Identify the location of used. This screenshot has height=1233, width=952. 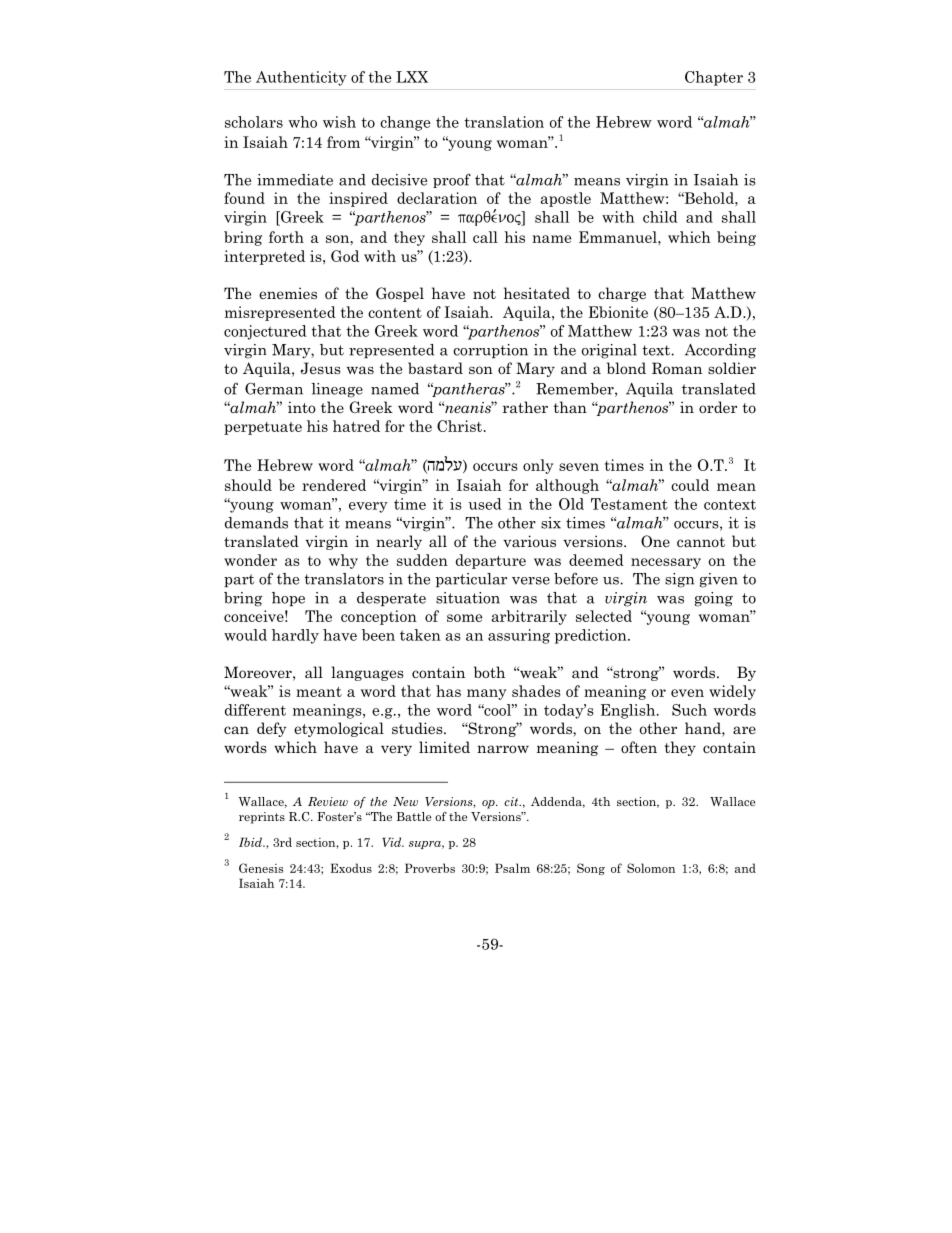
(485, 504).
